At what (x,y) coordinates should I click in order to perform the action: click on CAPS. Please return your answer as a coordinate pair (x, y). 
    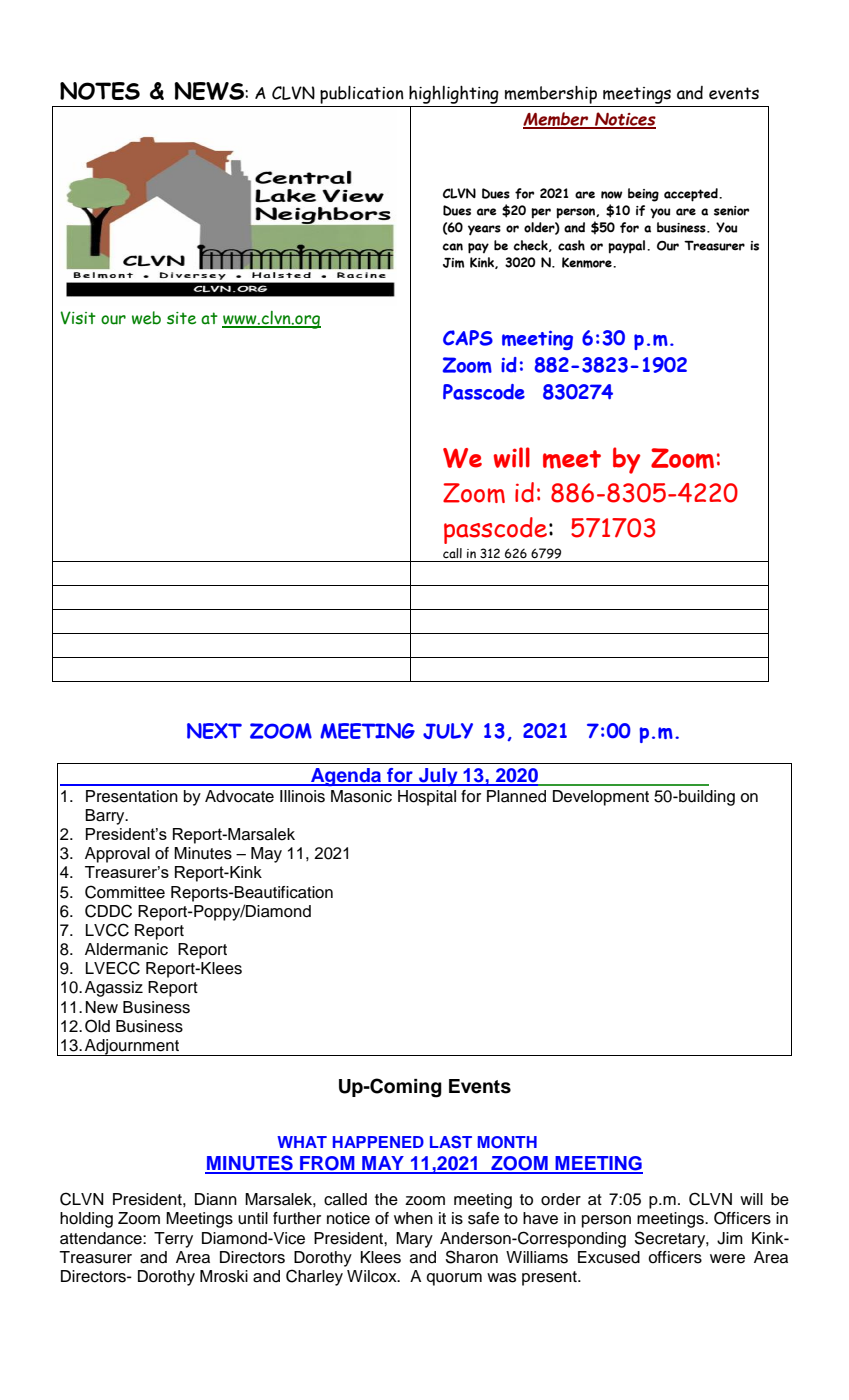
    Looking at the image, I should click on (468, 338).
